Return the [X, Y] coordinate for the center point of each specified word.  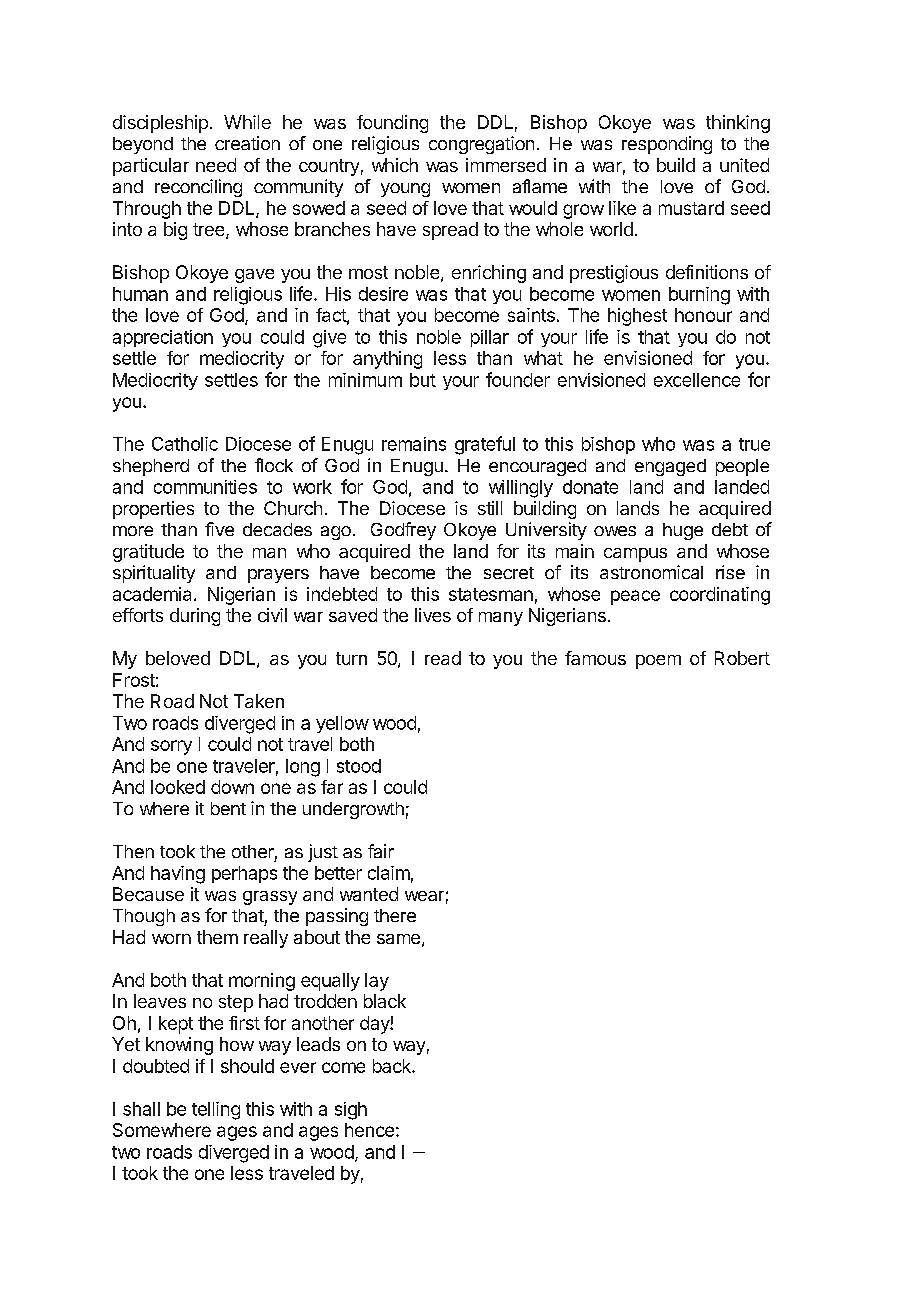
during [195, 617]
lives [433, 615]
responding [667, 145]
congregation [481, 145]
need [216, 165]
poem [658, 662]
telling [216, 1111]
